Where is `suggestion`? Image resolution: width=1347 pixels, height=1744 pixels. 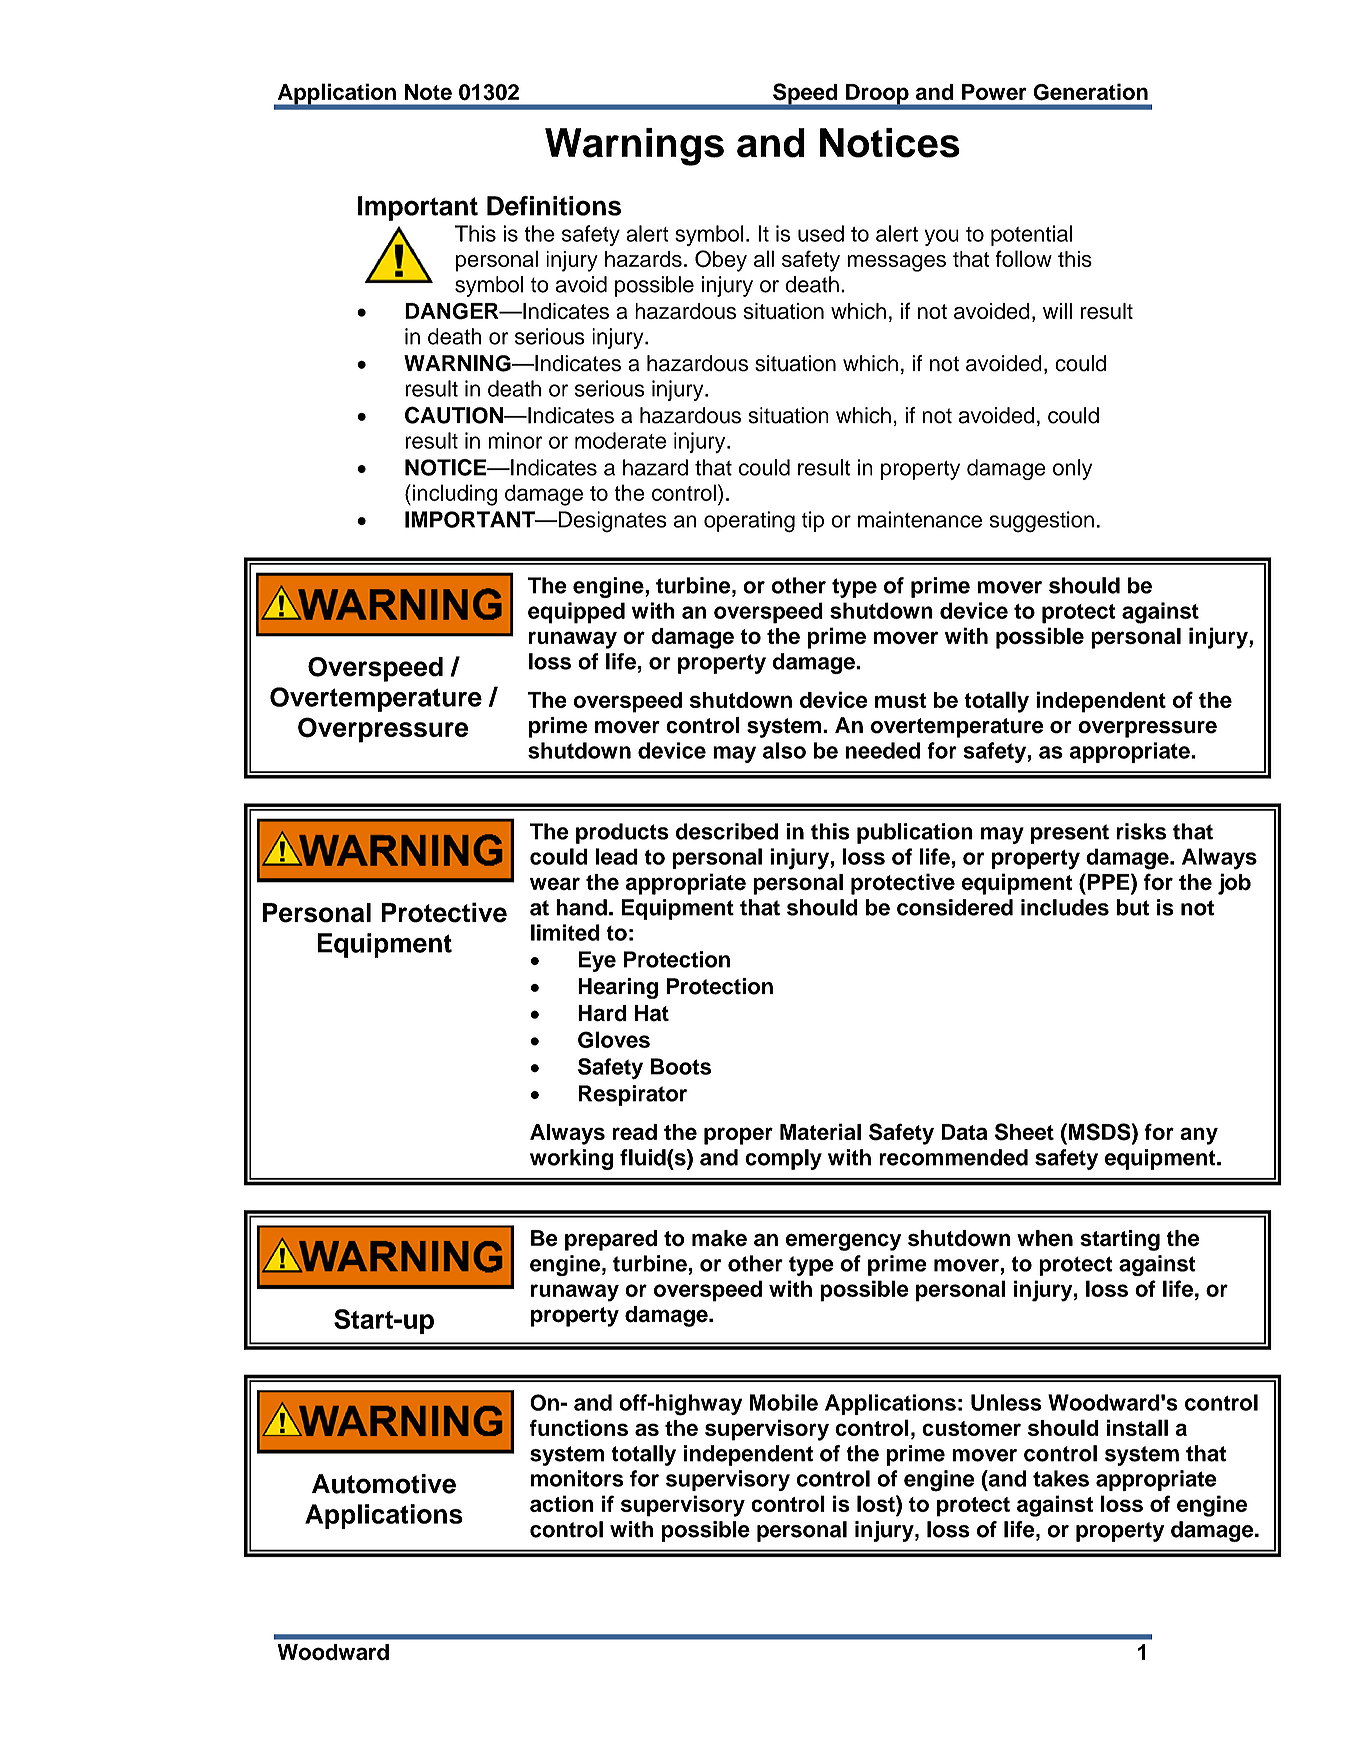 suggestion is located at coordinates (1041, 522).
